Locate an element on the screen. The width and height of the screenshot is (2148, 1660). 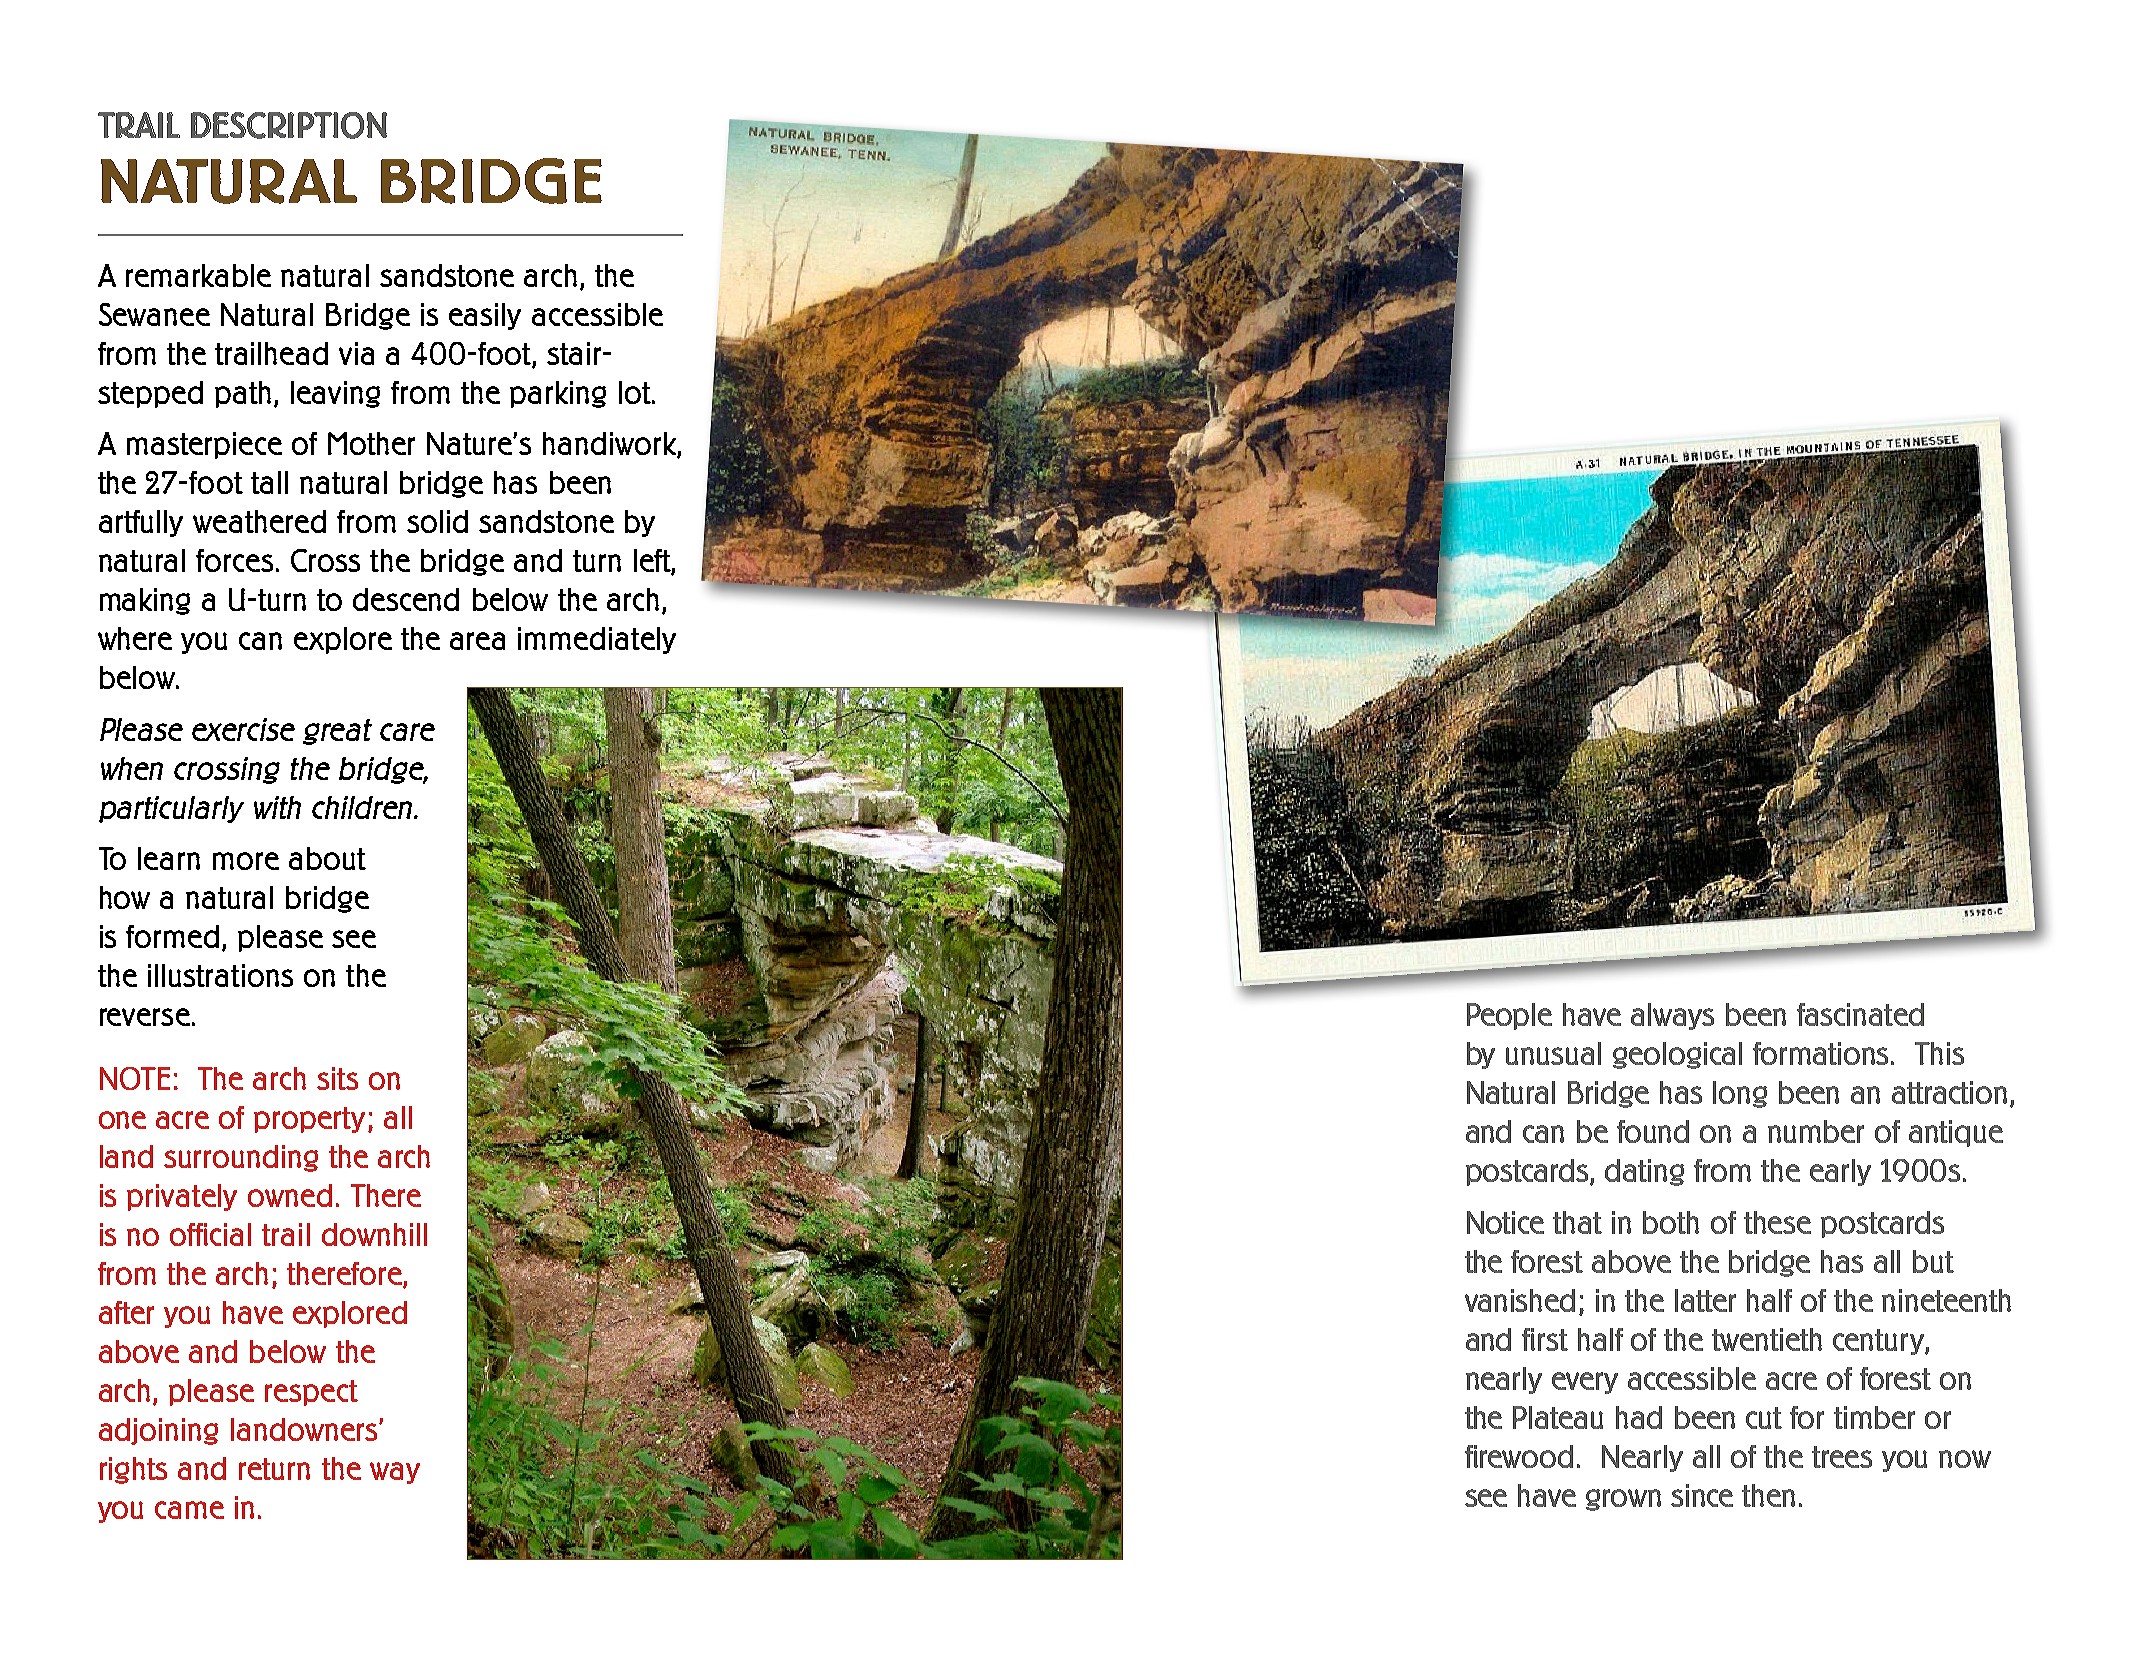
easily is located at coordinates (485, 316).
